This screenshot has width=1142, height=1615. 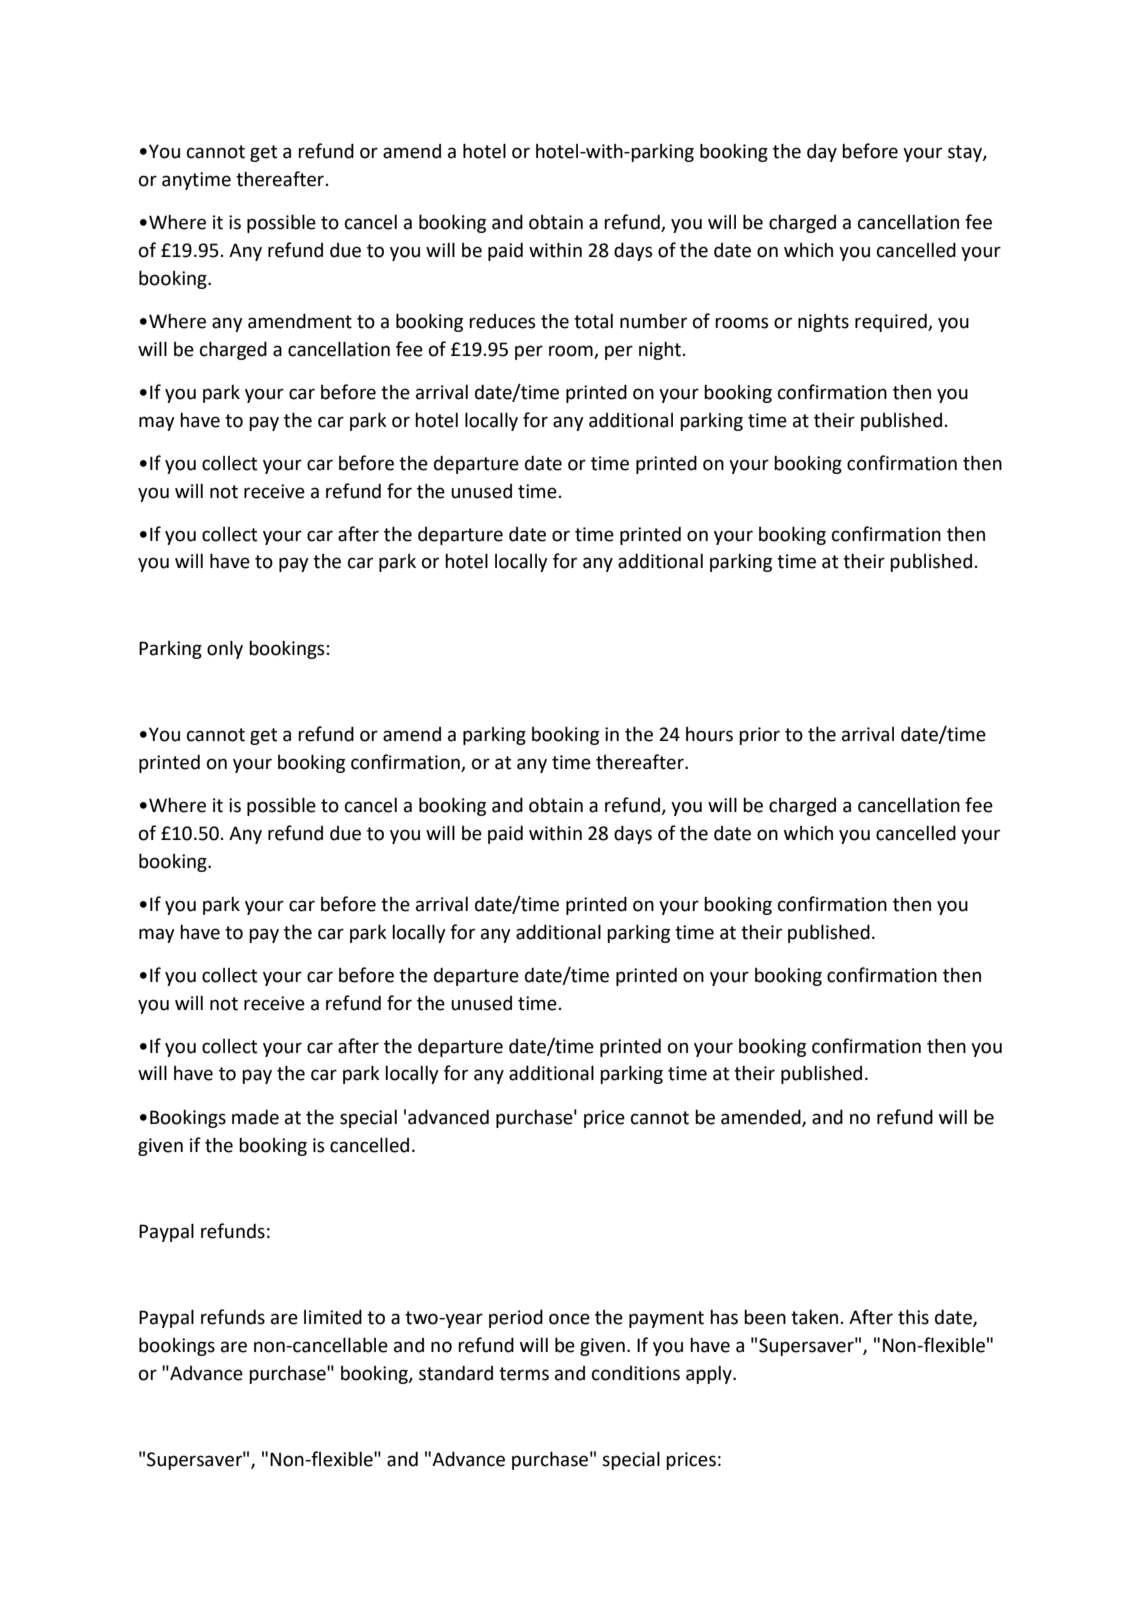 What do you see at coordinates (255, 1117) in the screenshot?
I see `made` at bounding box center [255, 1117].
